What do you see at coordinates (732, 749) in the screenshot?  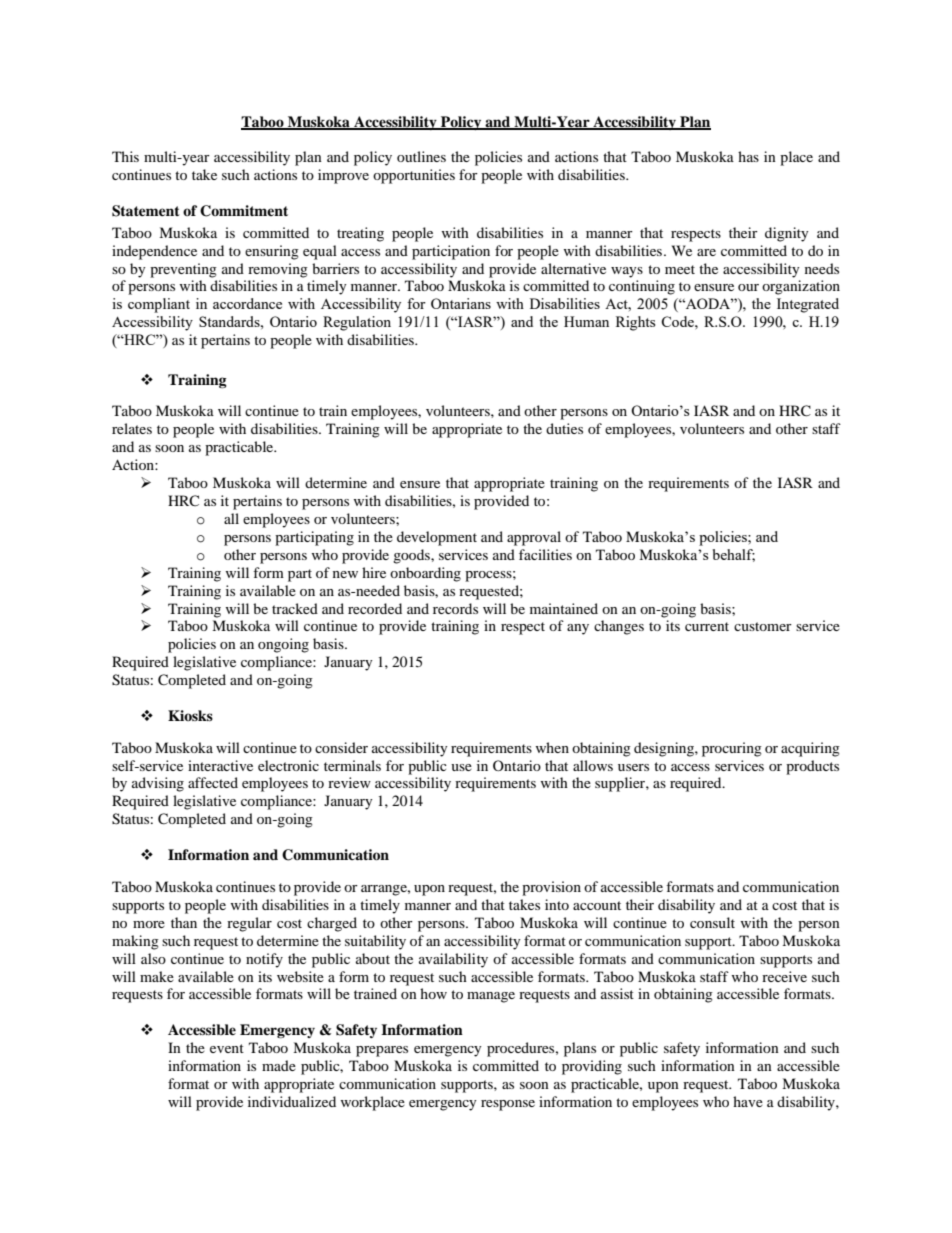 I see `procuring` at bounding box center [732, 749].
